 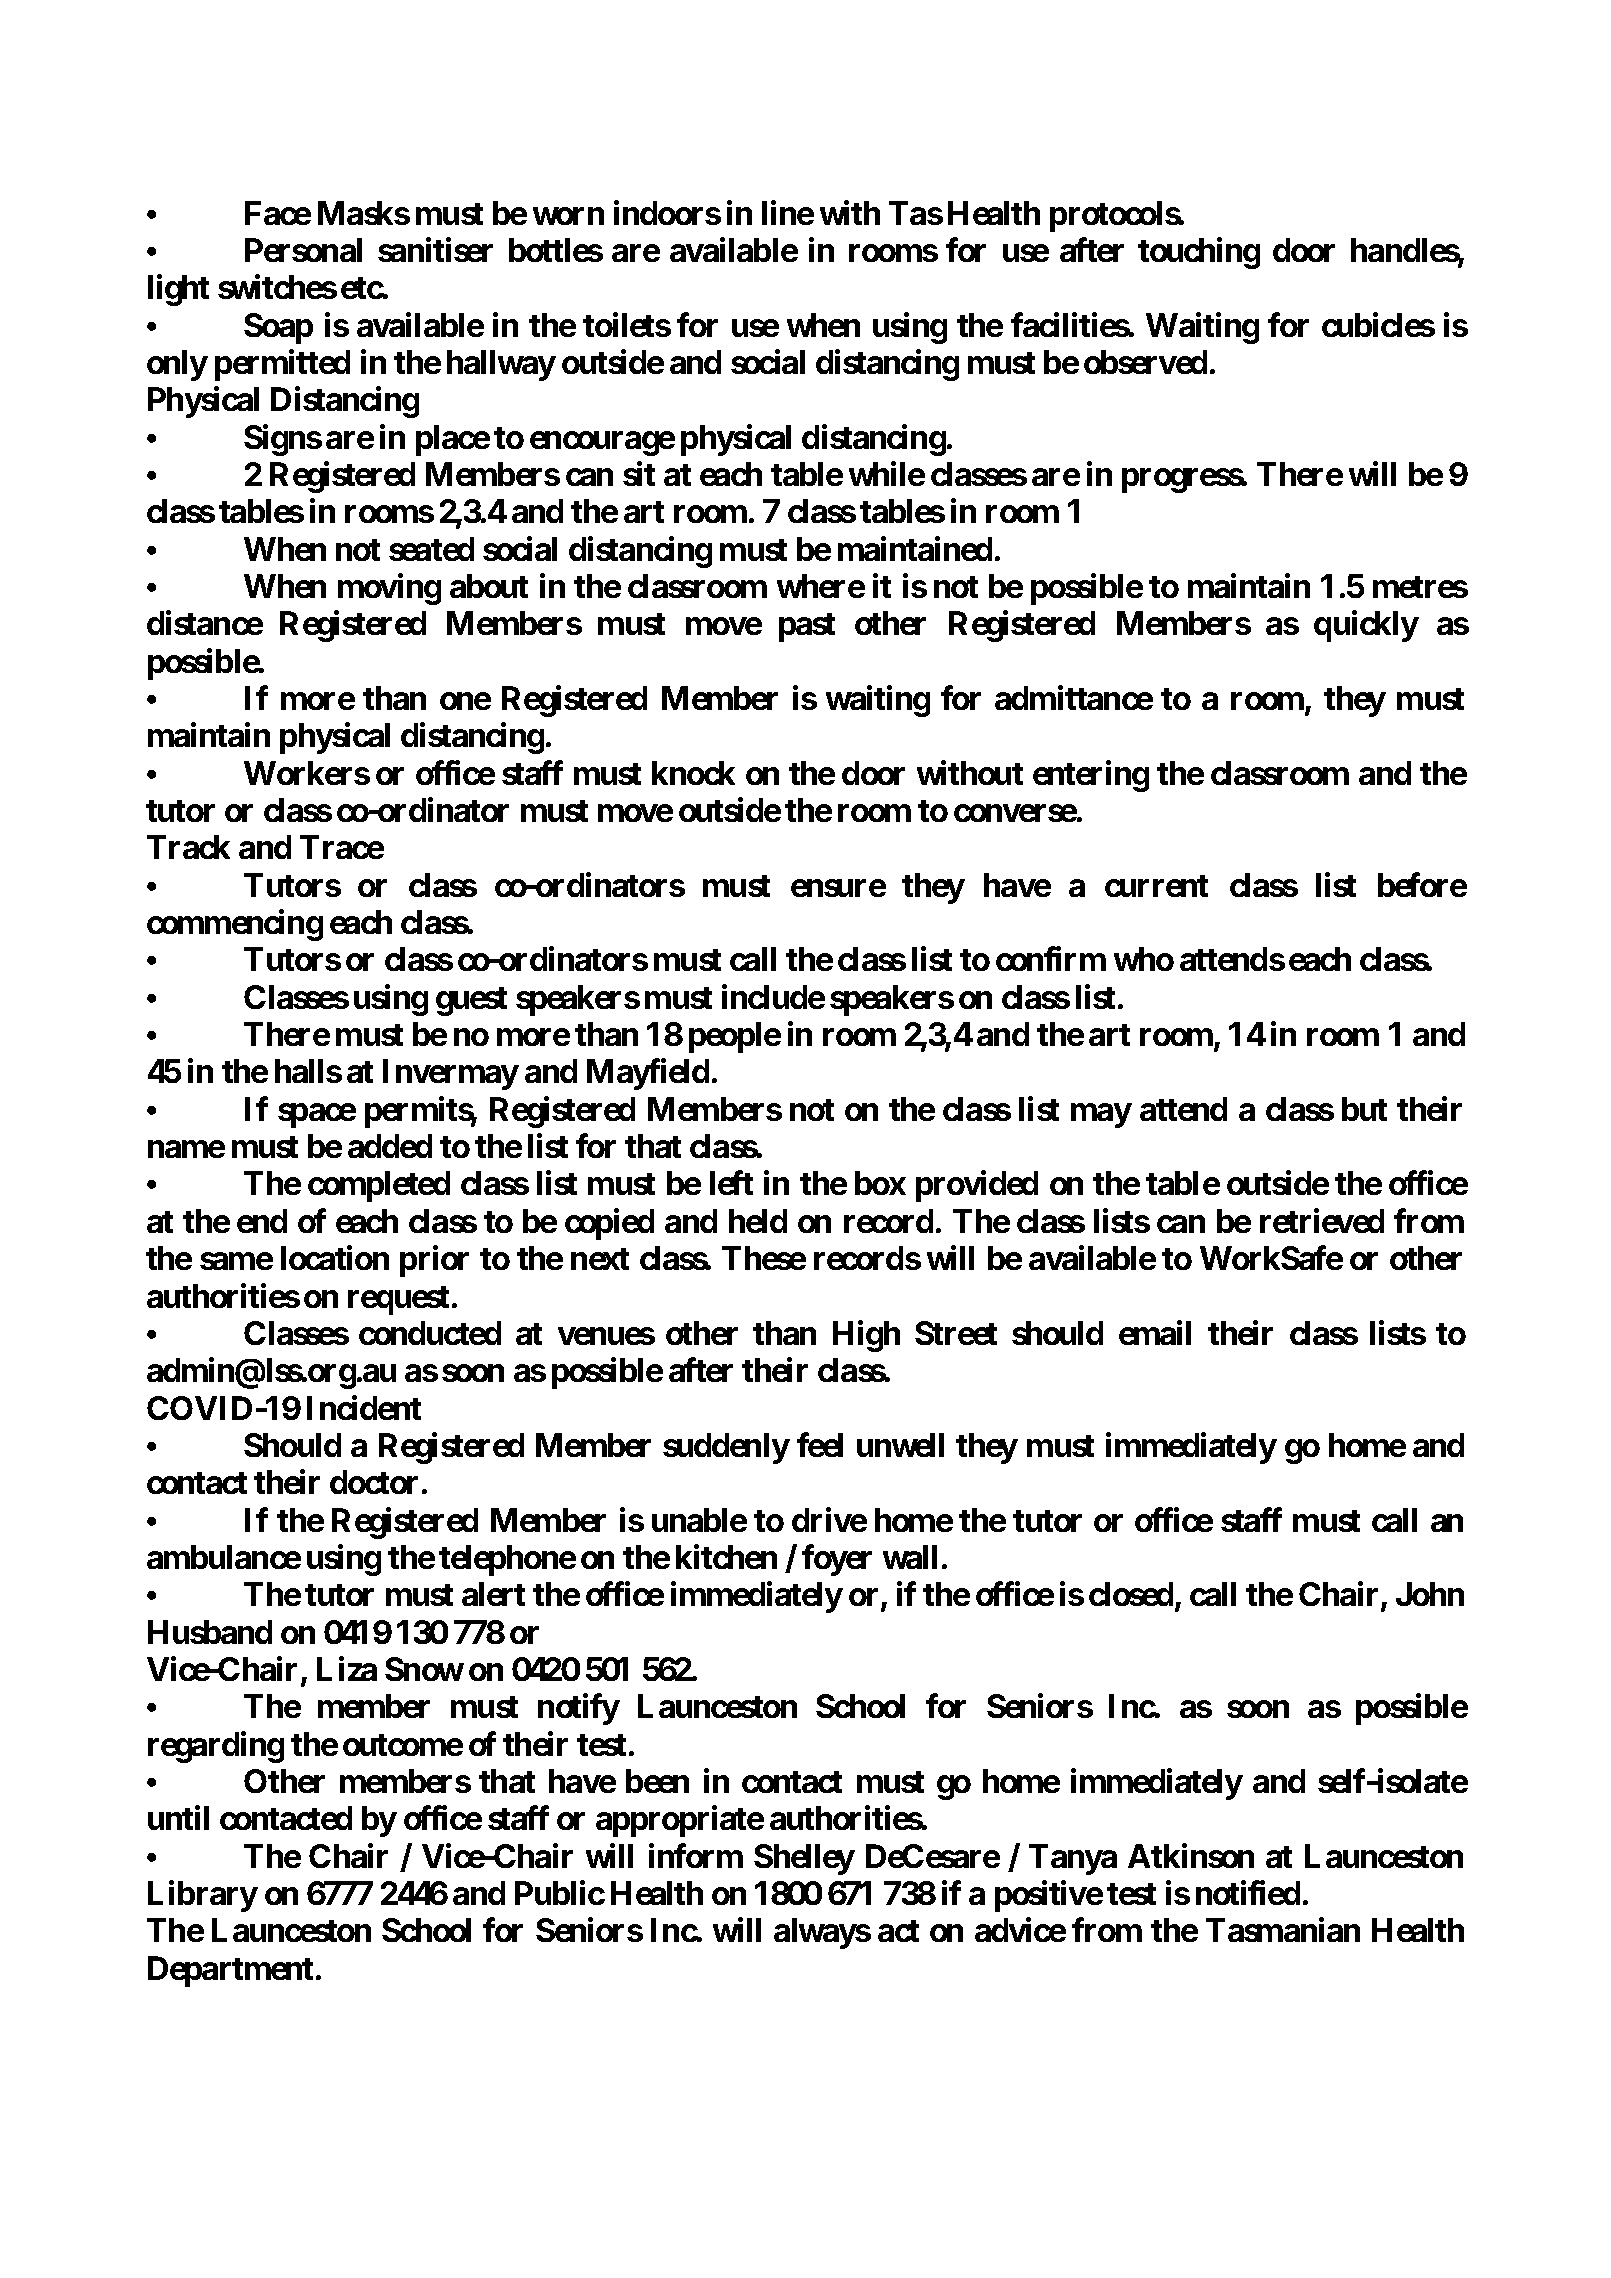 I want to click on foyer, so click(x=837, y=1560).
